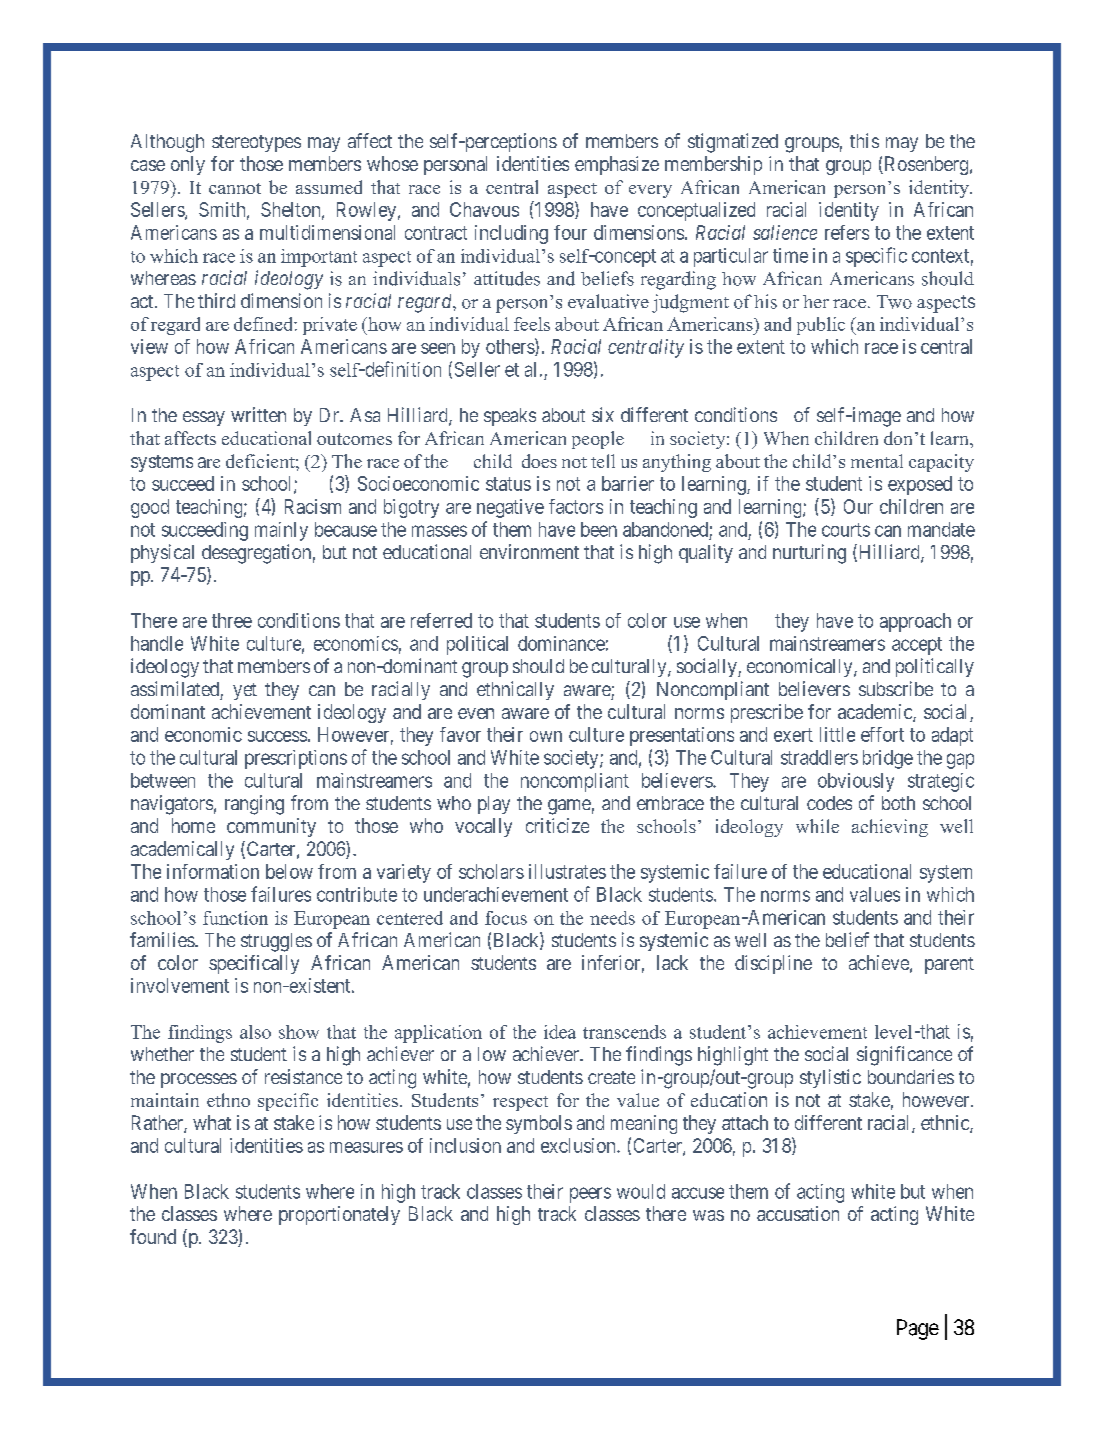 The width and height of the page is (1104, 1429). What do you see at coordinates (235, 918) in the page?
I see `function` at bounding box center [235, 918].
